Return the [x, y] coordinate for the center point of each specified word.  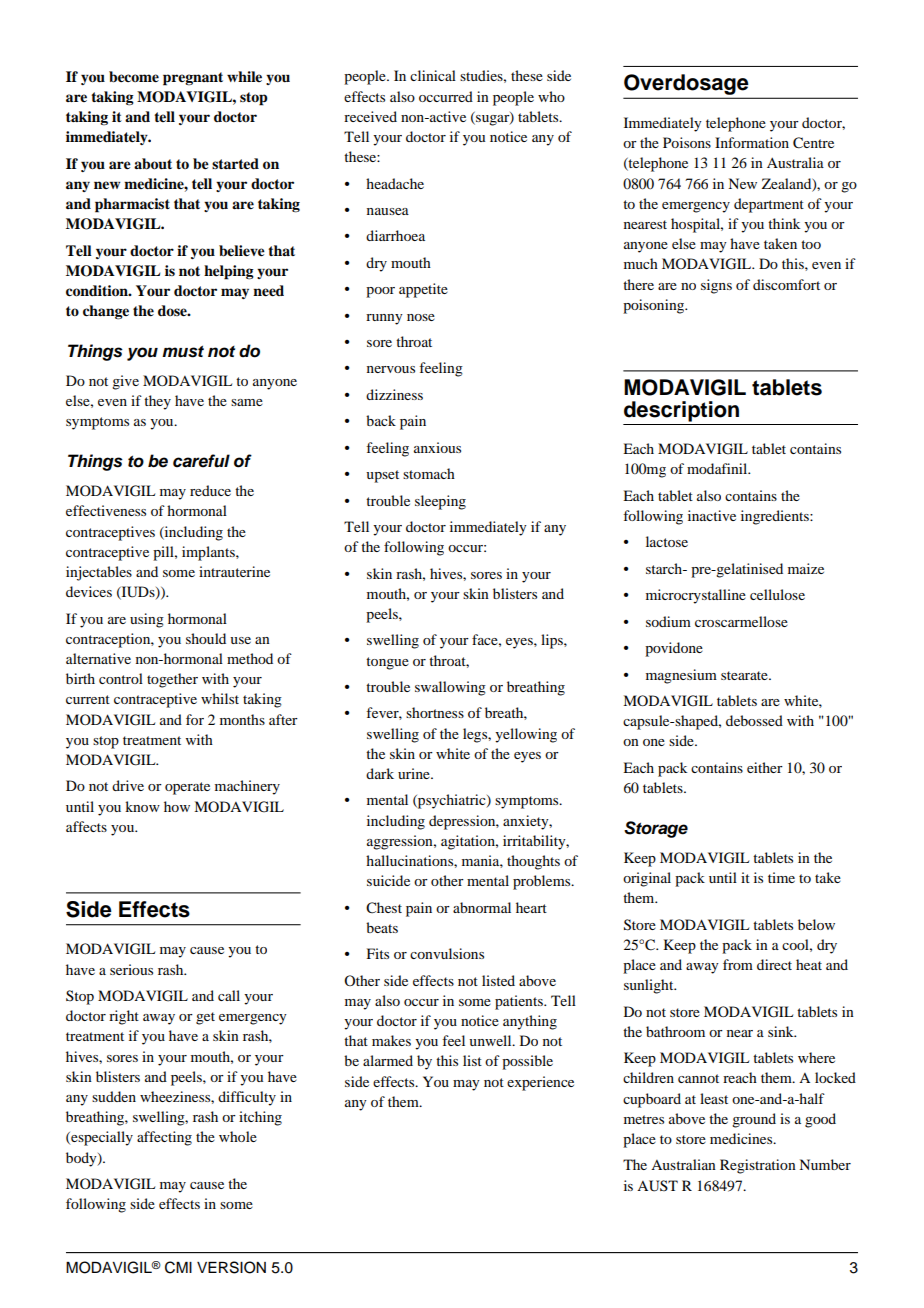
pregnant [193, 79]
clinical [433, 75]
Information [752, 142]
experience [540, 1083]
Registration [758, 1166]
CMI [178, 1267]
